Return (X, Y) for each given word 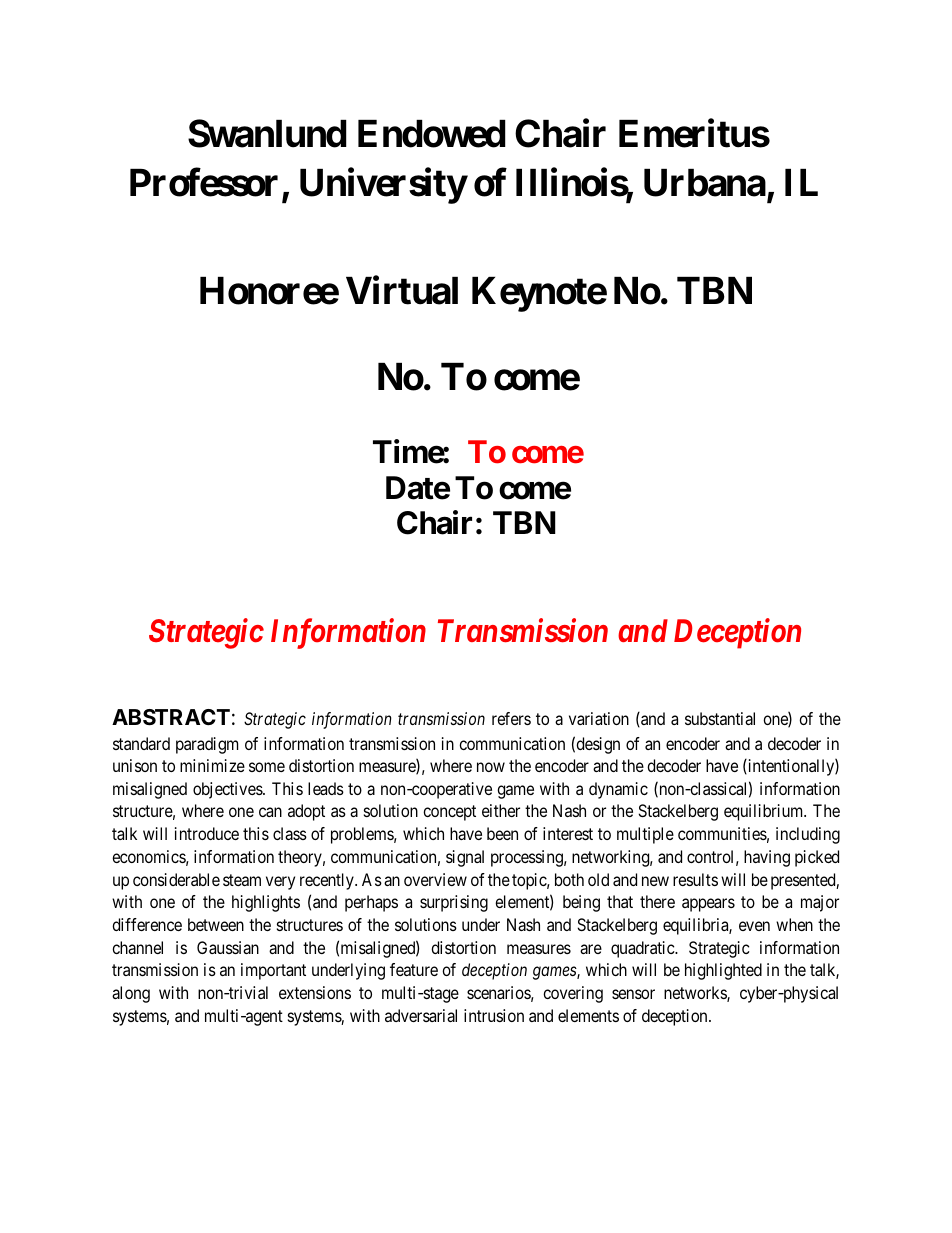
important (273, 971)
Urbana (705, 183)
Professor (204, 182)
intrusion (494, 1015)
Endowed (432, 134)
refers (511, 718)
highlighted (723, 971)
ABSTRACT (171, 717)
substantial (720, 718)
